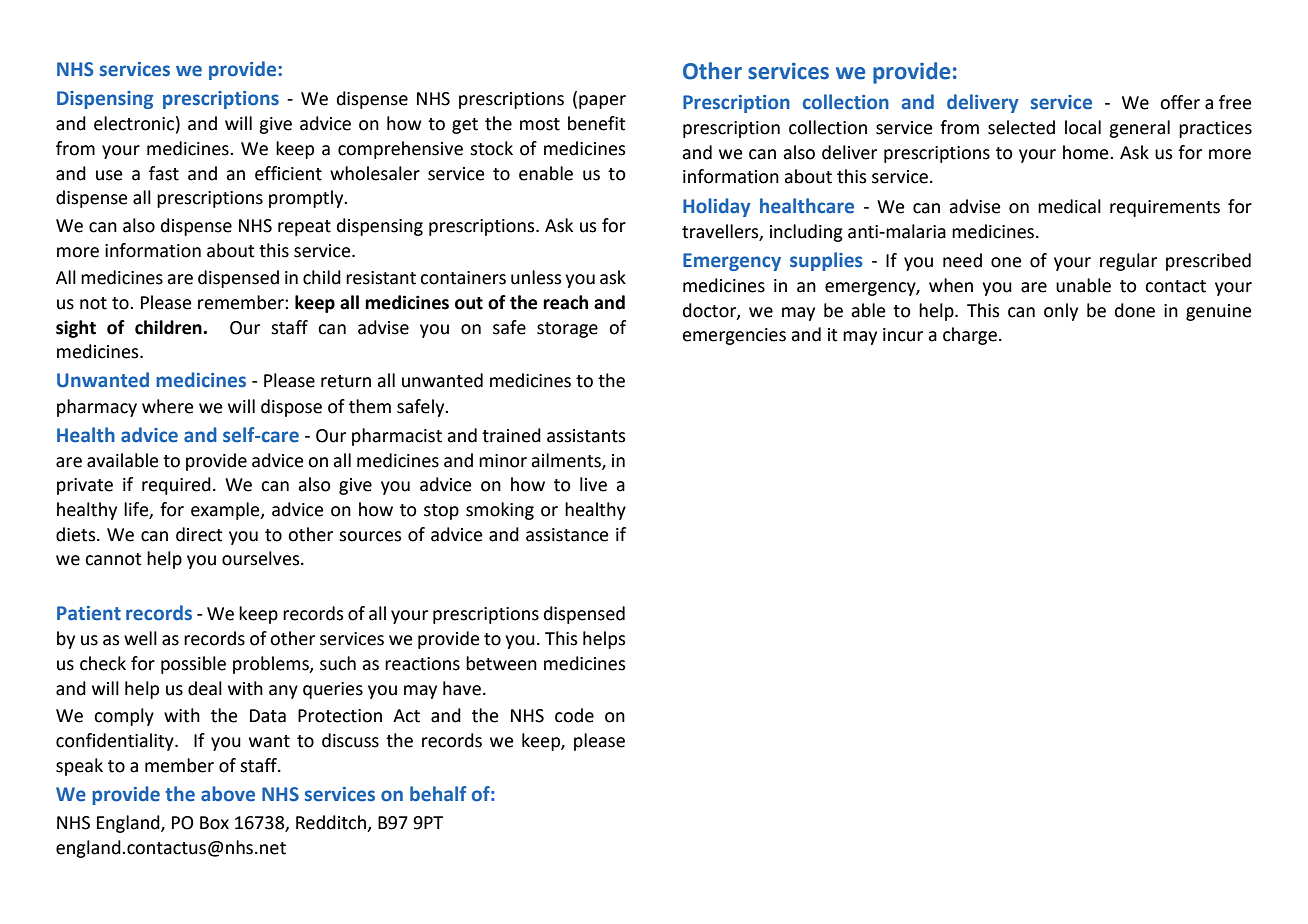 Image resolution: width=1308 pixels, height=924 pixels. I want to click on reach, so click(565, 302).
